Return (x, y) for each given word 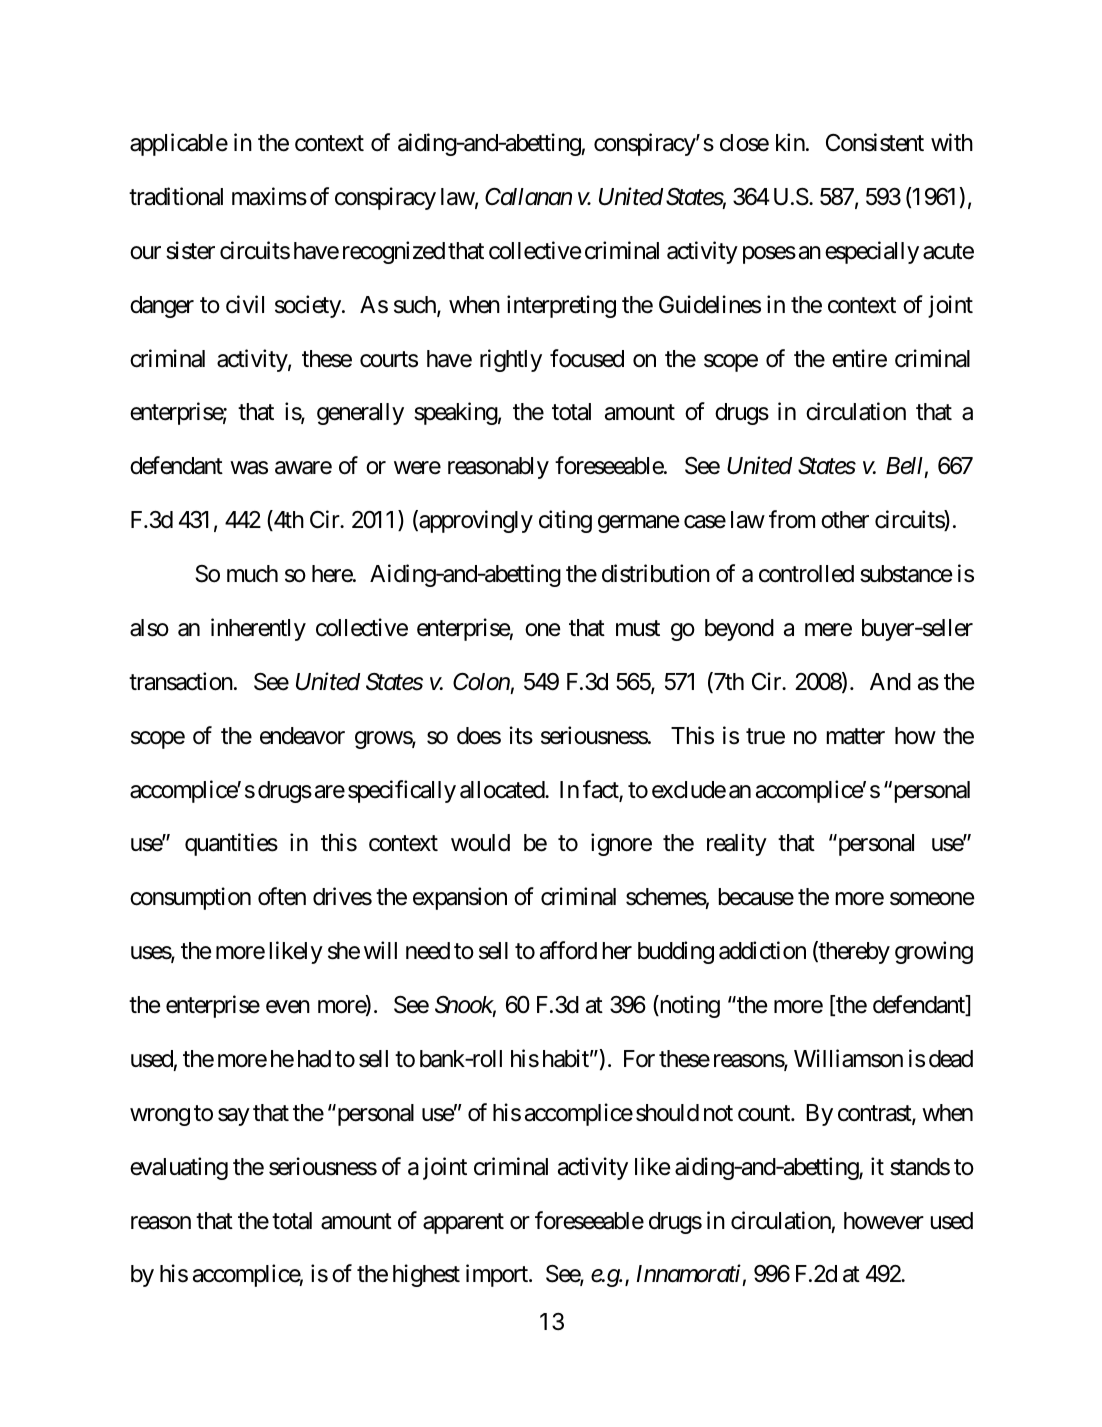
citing (565, 521)
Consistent (875, 142)
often (282, 896)
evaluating (179, 1168)
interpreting (561, 306)
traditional (176, 196)
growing (934, 952)
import (498, 1276)
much (252, 574)
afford (568, 950)
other (845, 520)
